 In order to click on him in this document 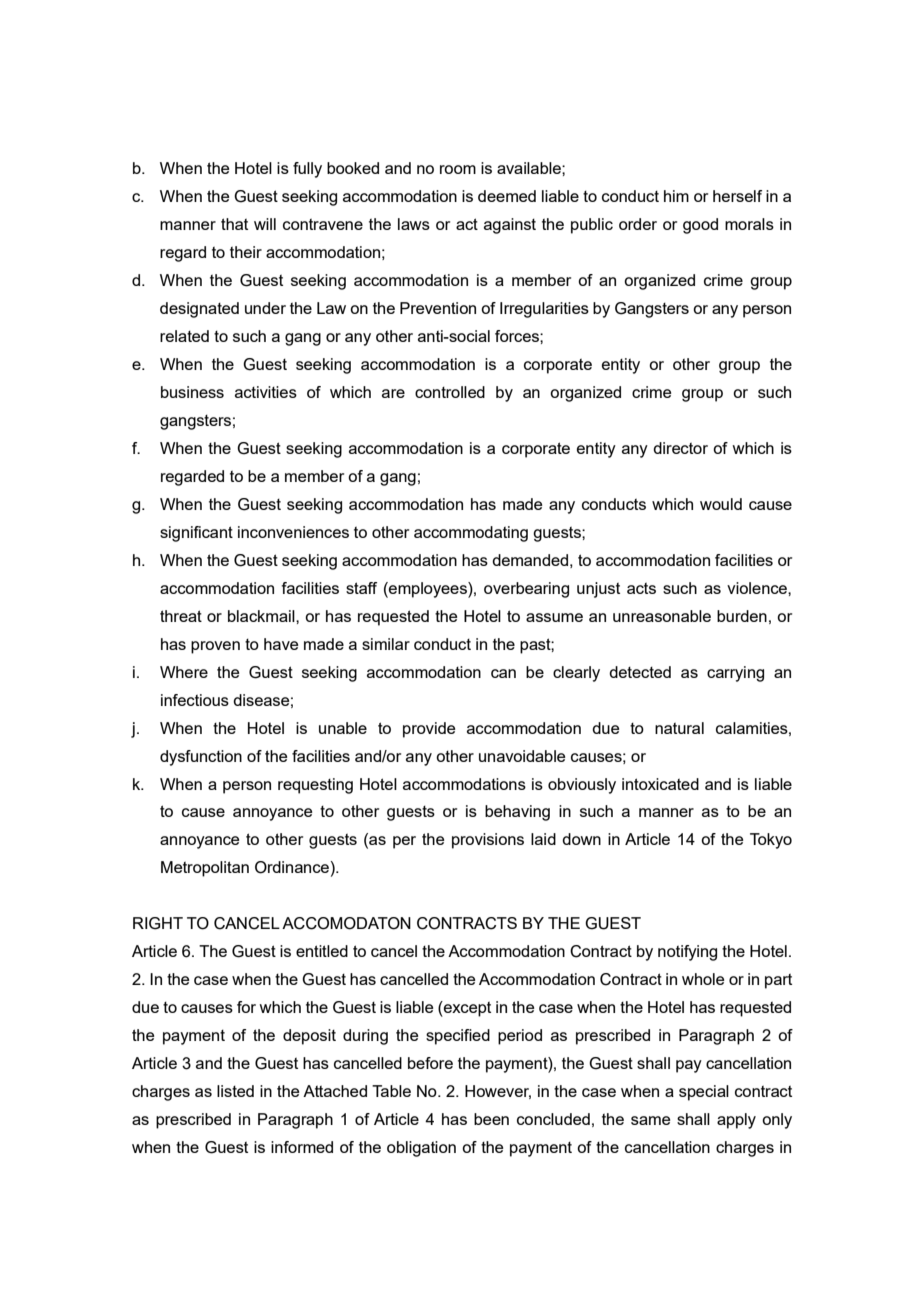, I will do `click(676, 196)`.
